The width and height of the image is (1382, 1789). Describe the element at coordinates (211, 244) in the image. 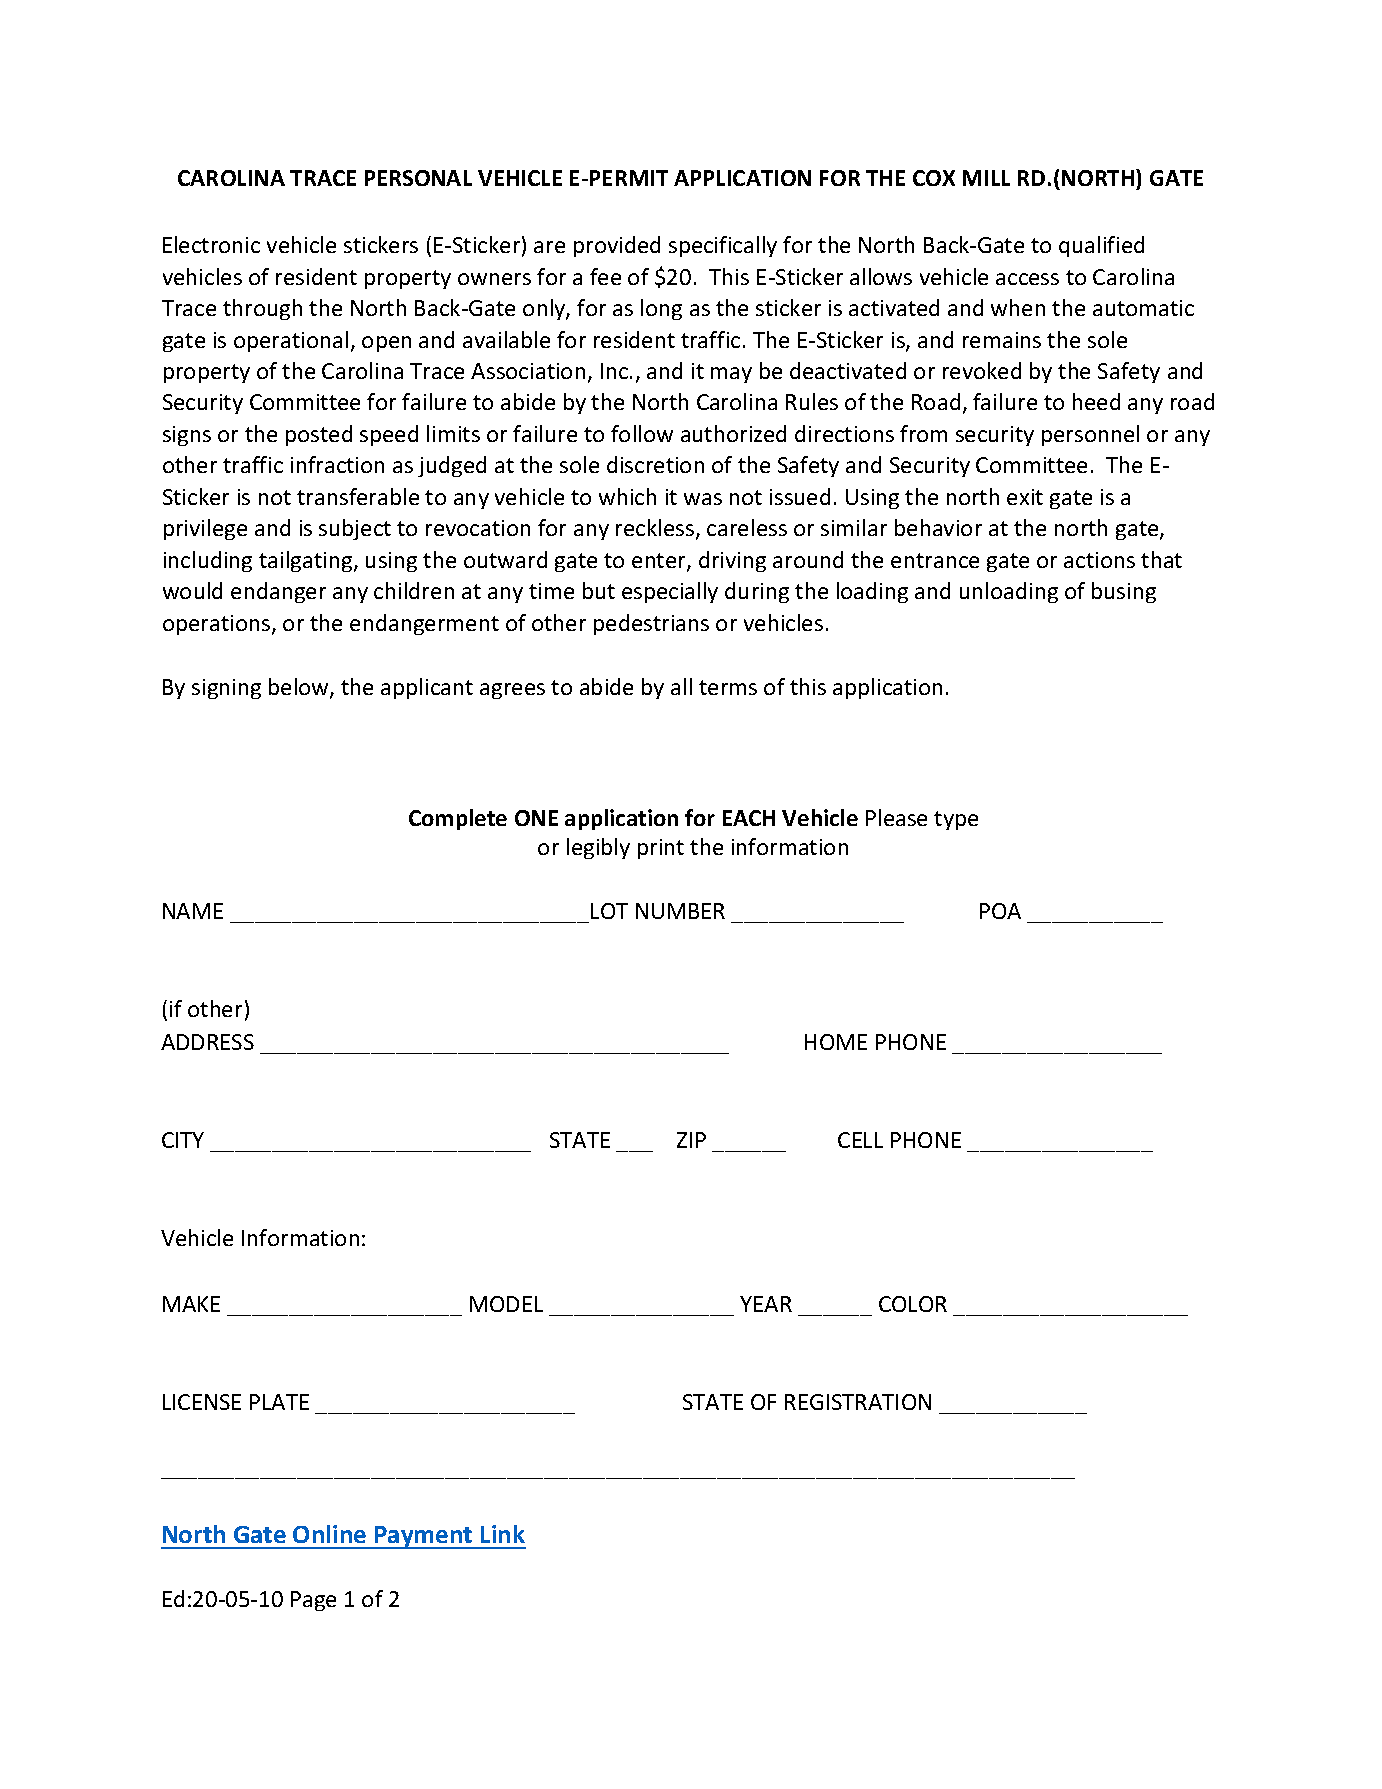

I see `Electronic` at that location.
